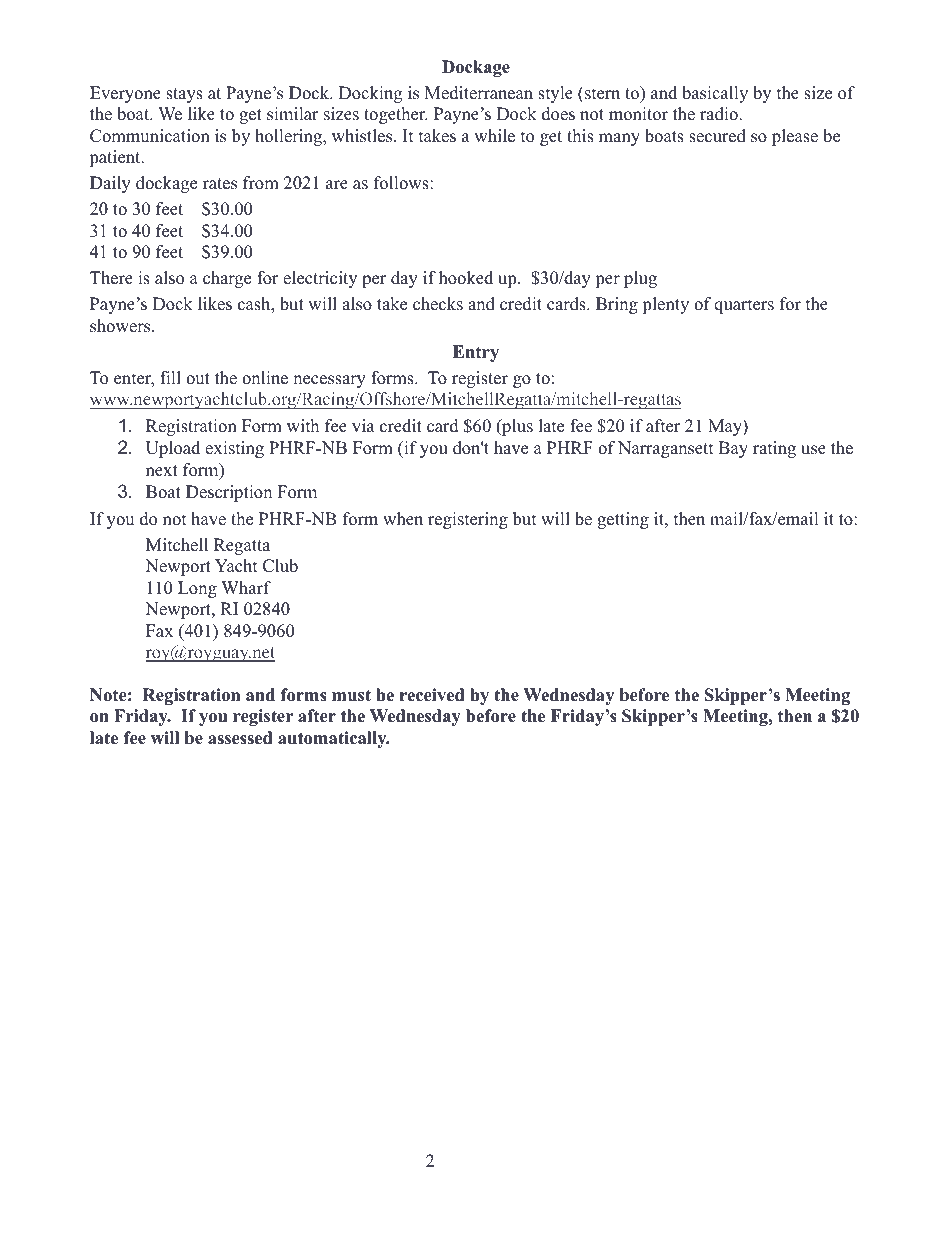  Describe the element at coordinates (640, 279) in the page. I see `plug` at that location.
